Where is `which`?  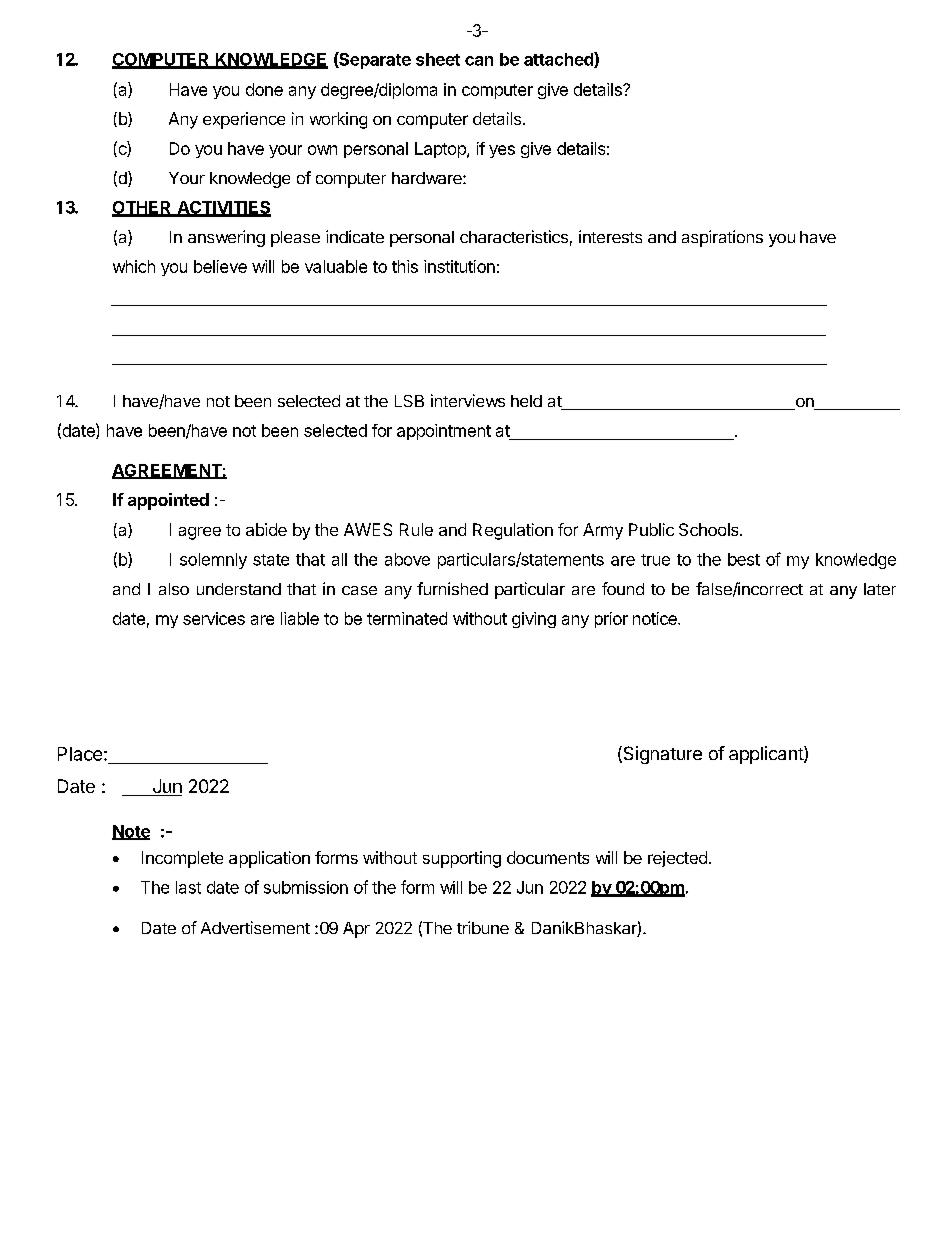 which is located at coordinates (134, 266).
